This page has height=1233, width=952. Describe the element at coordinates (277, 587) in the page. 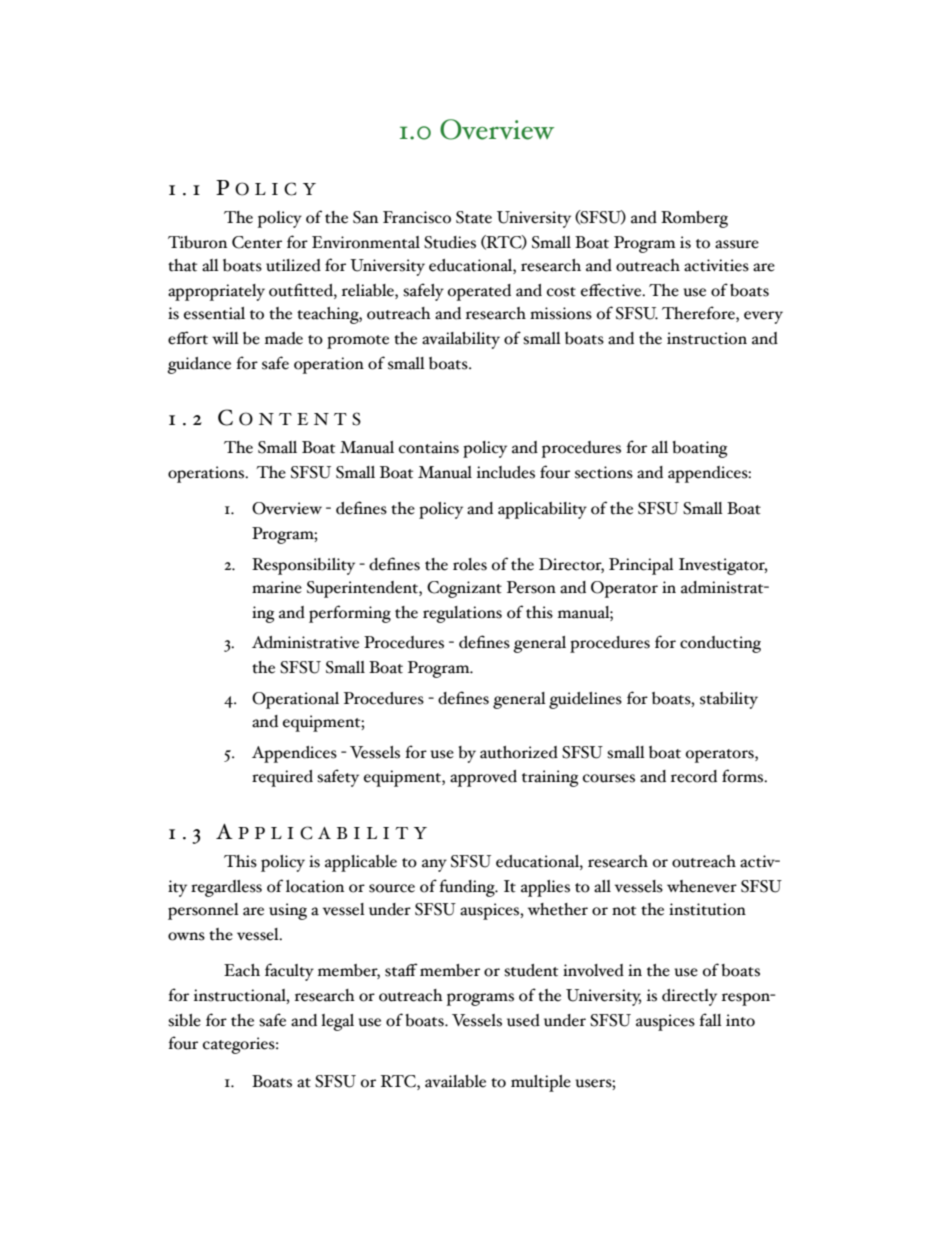

I see `marine` at that location.
